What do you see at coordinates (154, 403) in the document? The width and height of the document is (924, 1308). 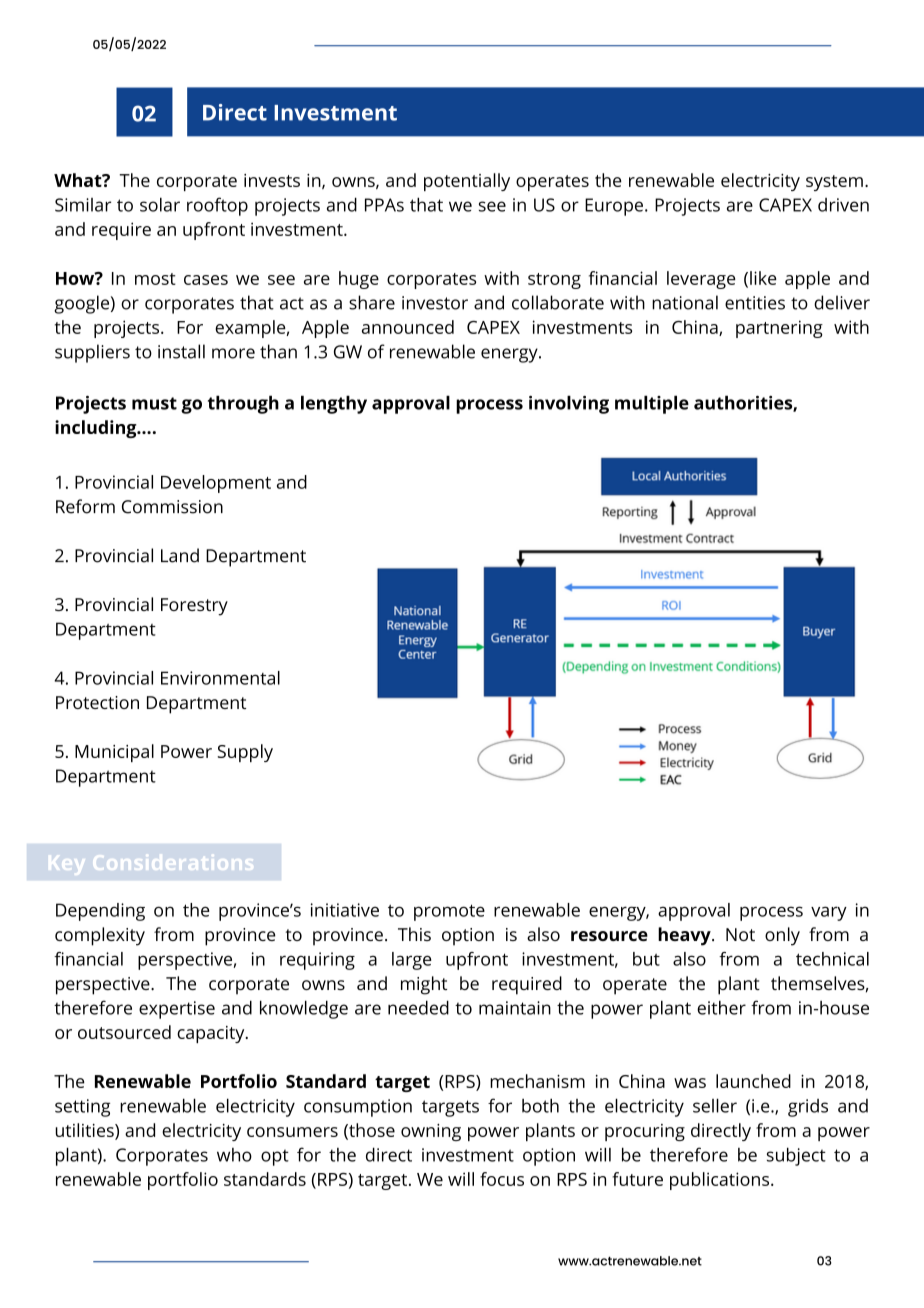 I see `must` at bounding box center [154, 403].
